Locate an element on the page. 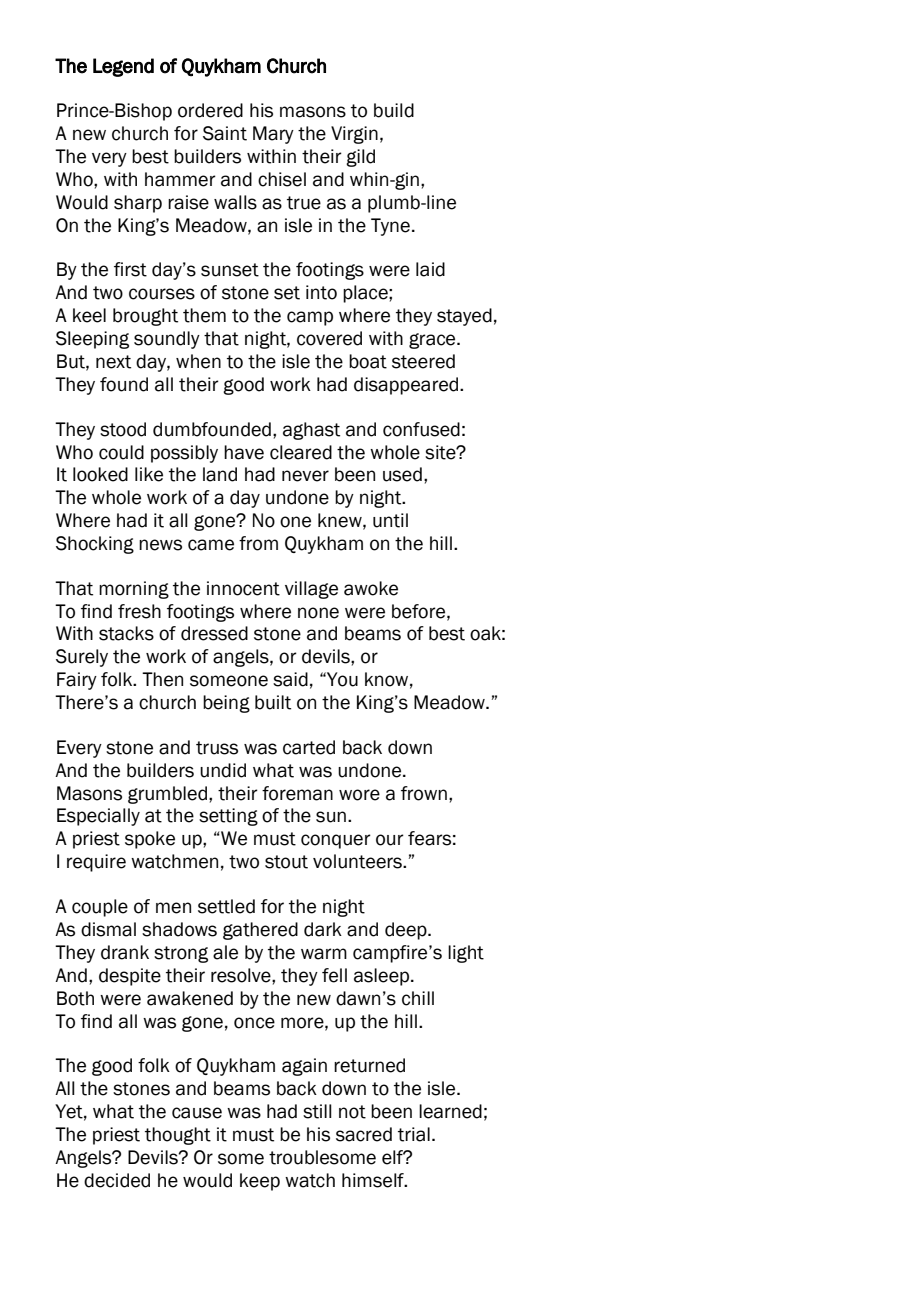 The height and width of the document is (1308, 924). until is located at coordinates (390, 520).
